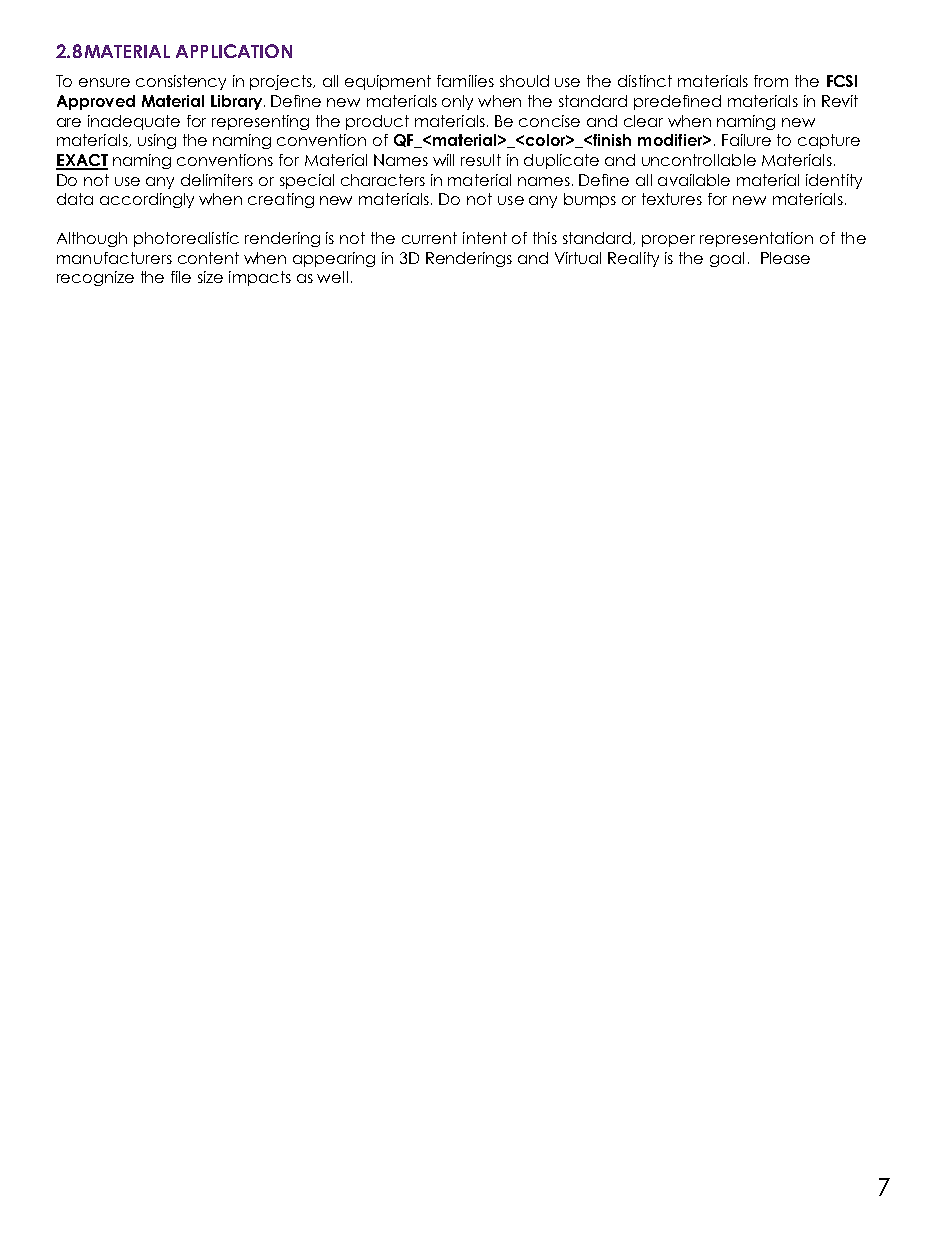 This screenshot has width=952, height=1233. What do you see at coordinates (727, 259) in the screenshot?
I see `goal` at bounding box center [727, 259].
